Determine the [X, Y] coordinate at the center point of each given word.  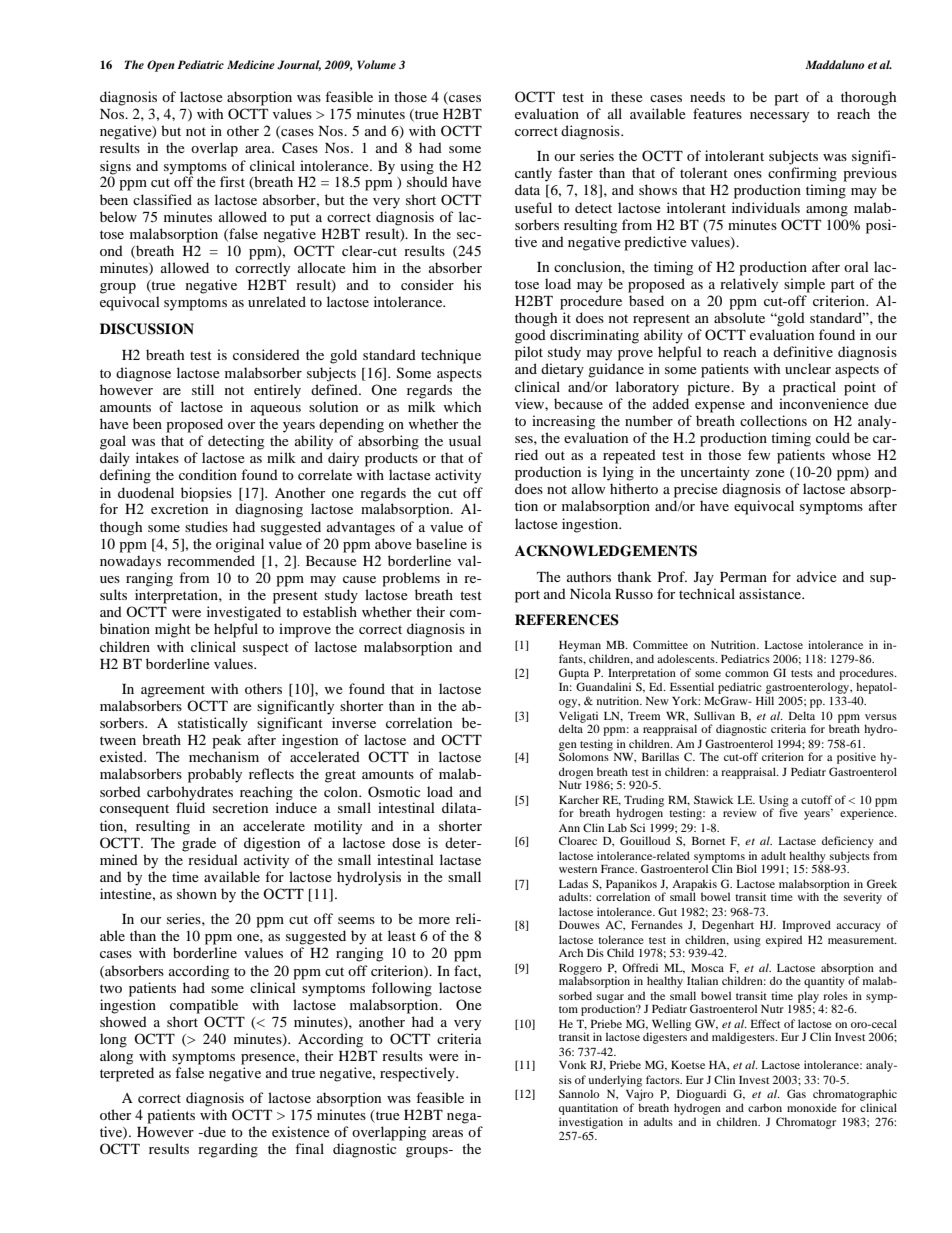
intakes [157, 457]
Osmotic [394, 791]
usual [465, 440]
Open [161, 66]
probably [215, 775]
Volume [376, 64]
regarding [228, 1150]
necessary [779, 117]
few [759, 454]
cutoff [816, 799]
